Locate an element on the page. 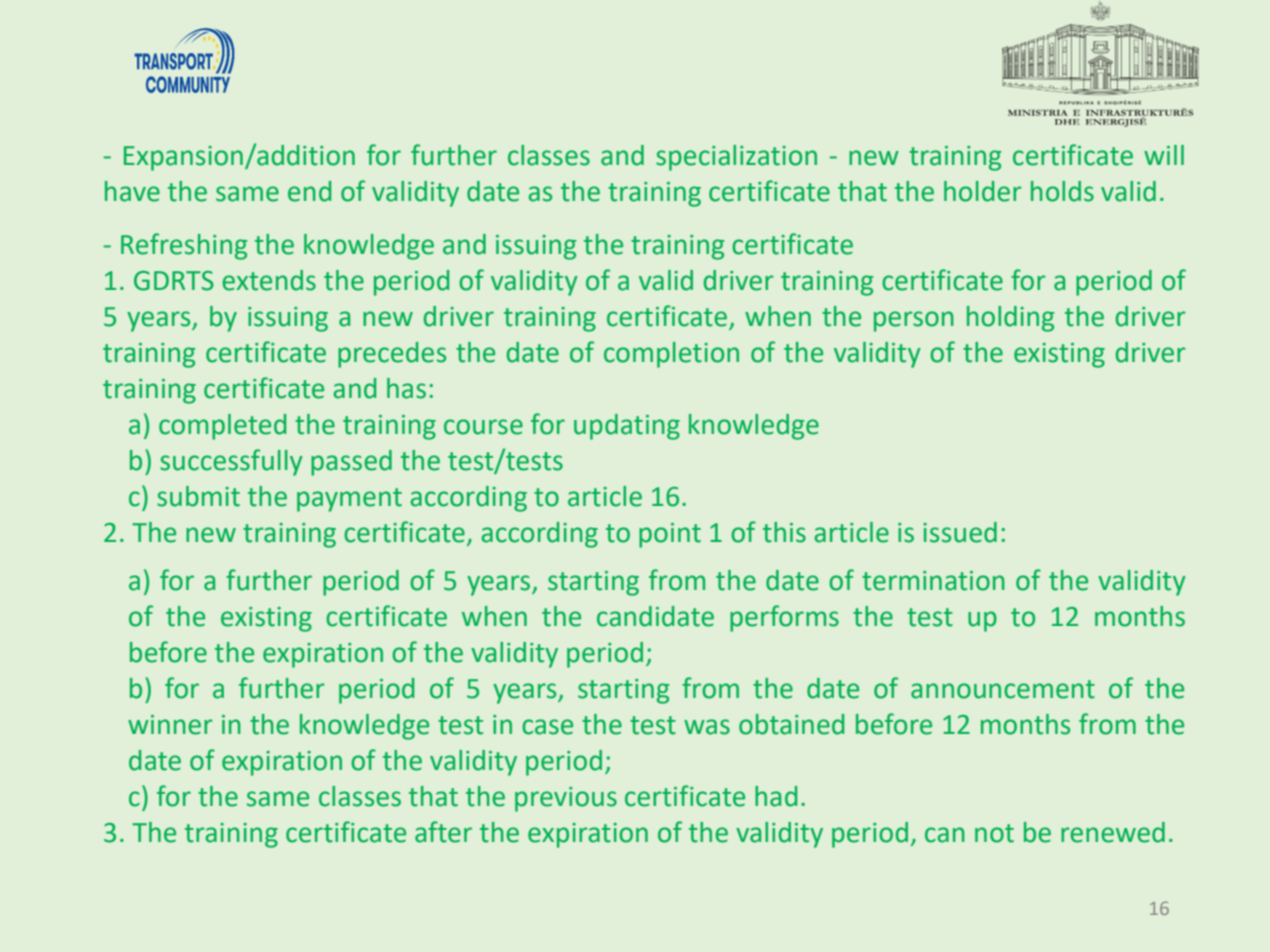 The width and height of the document is (1270, 952). performs is located at coordinates (784, 618).
